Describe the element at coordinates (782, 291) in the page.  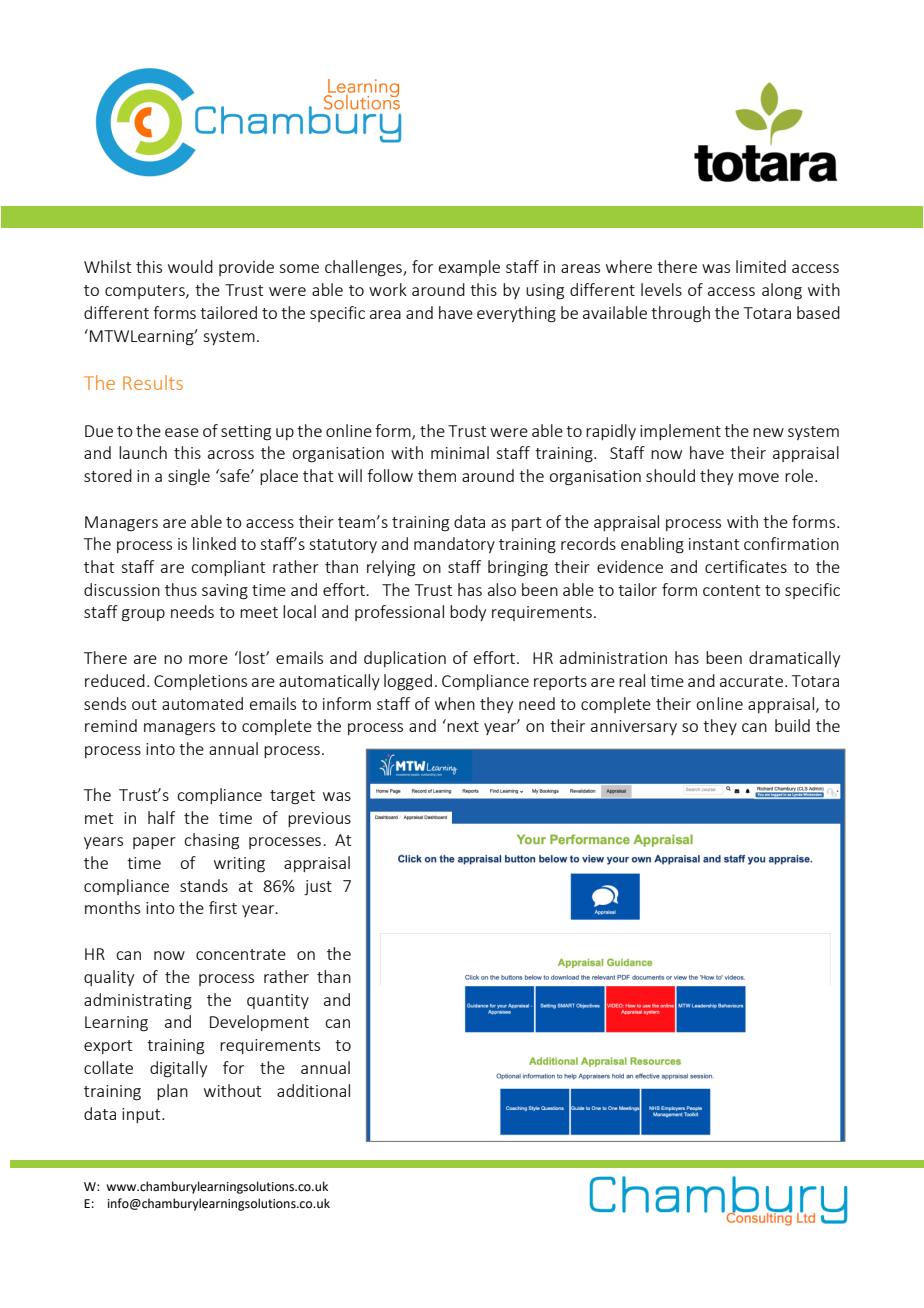
I see `along` at that location.
